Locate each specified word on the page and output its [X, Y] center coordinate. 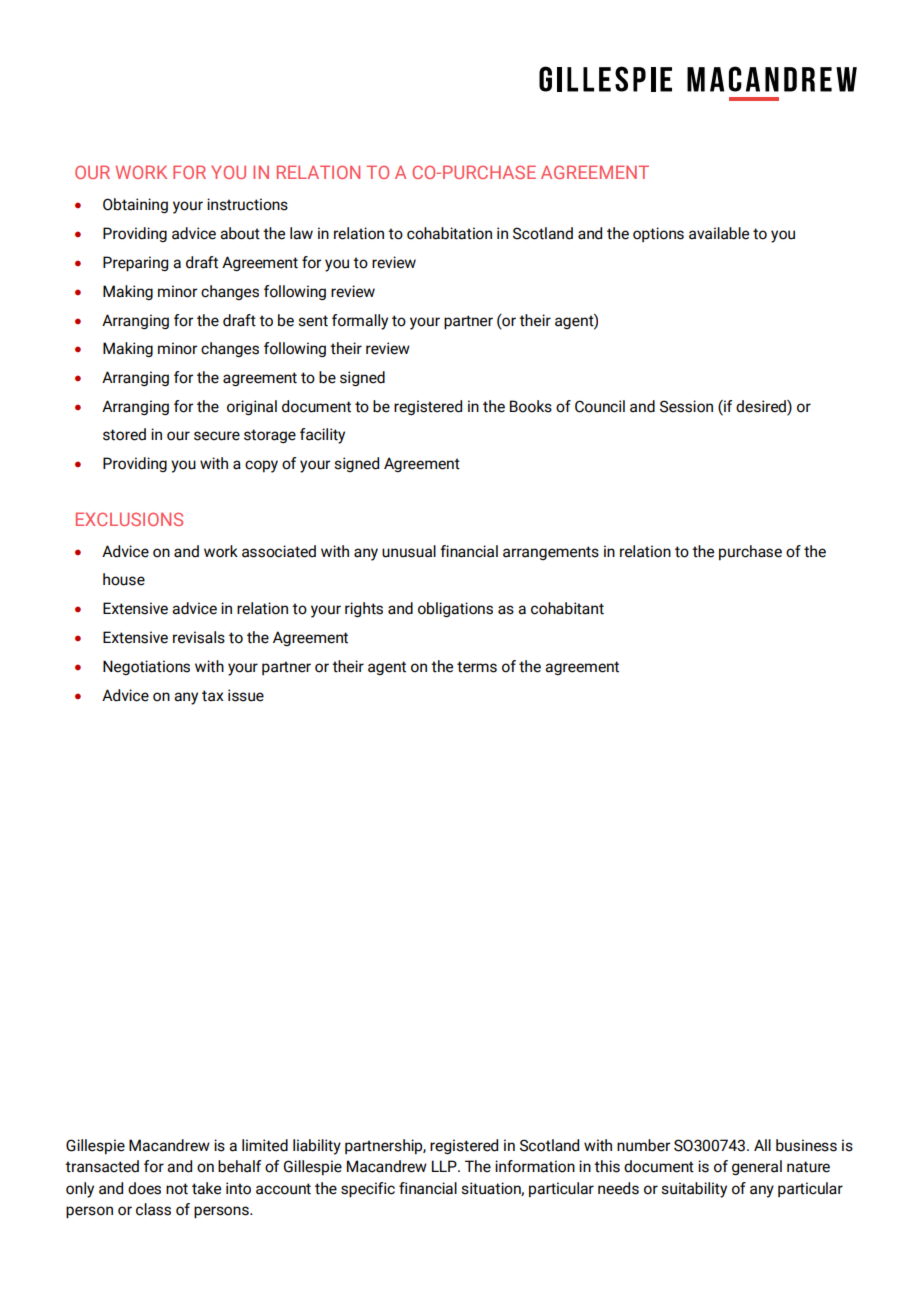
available [719, 233]
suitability [694, 1190]
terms [477, 667]
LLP [445, 1166]
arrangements [551, 553]
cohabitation [449, 233]
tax [213, 696]
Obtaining [135, 205]
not [177, 1189]
